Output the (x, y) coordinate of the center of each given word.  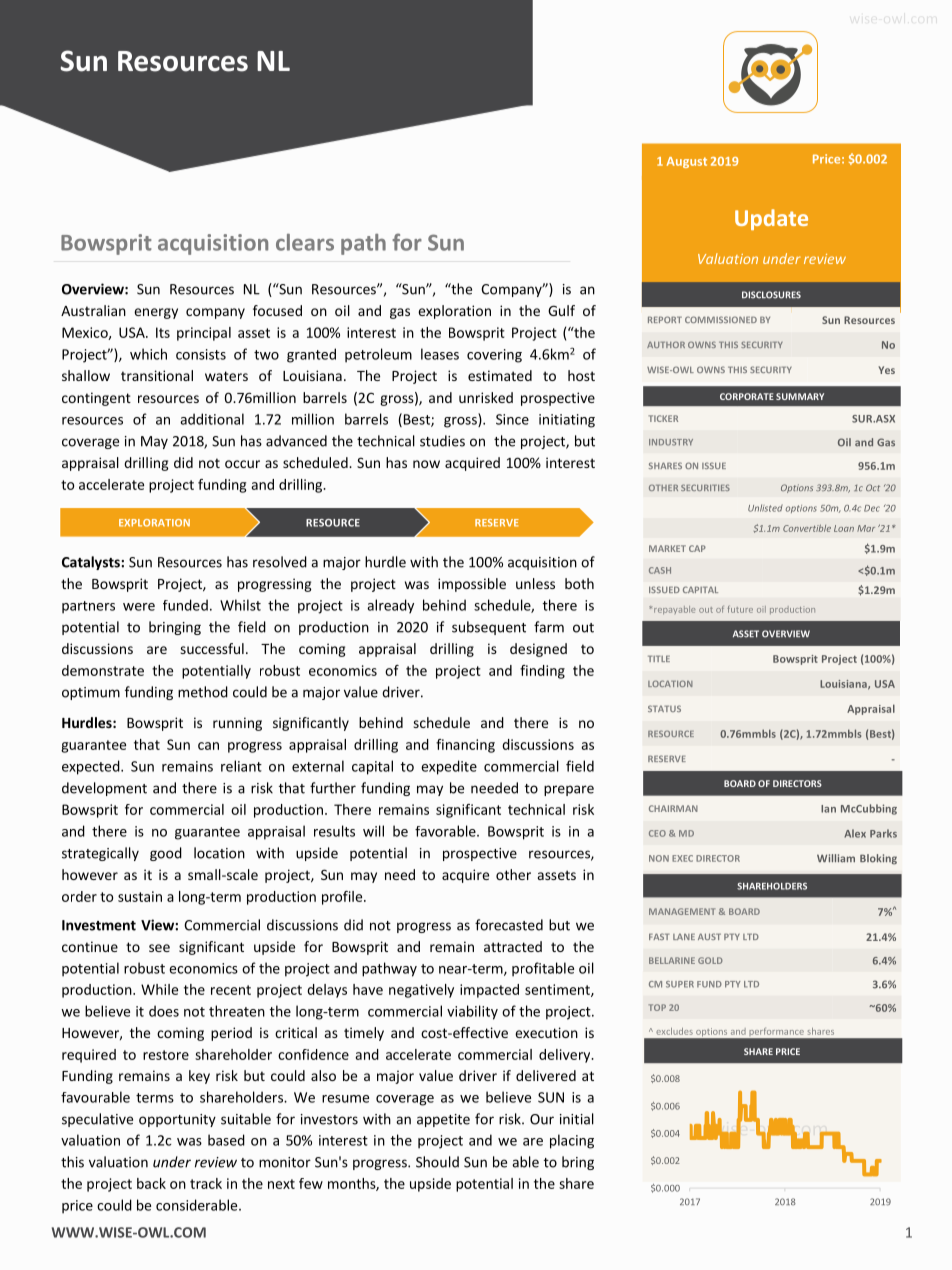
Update (771, 219)
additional (212, 419)
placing (572, 1141)
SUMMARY (800, 396)
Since (512, 419)
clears (305, 242)
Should (437, 1162)
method (203, 692)
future (740, 609)
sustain (140, 896)
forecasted (509, 925)
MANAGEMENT (682, 911)
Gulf (561, 310)
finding (542, 672)
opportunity (177, 1120)
